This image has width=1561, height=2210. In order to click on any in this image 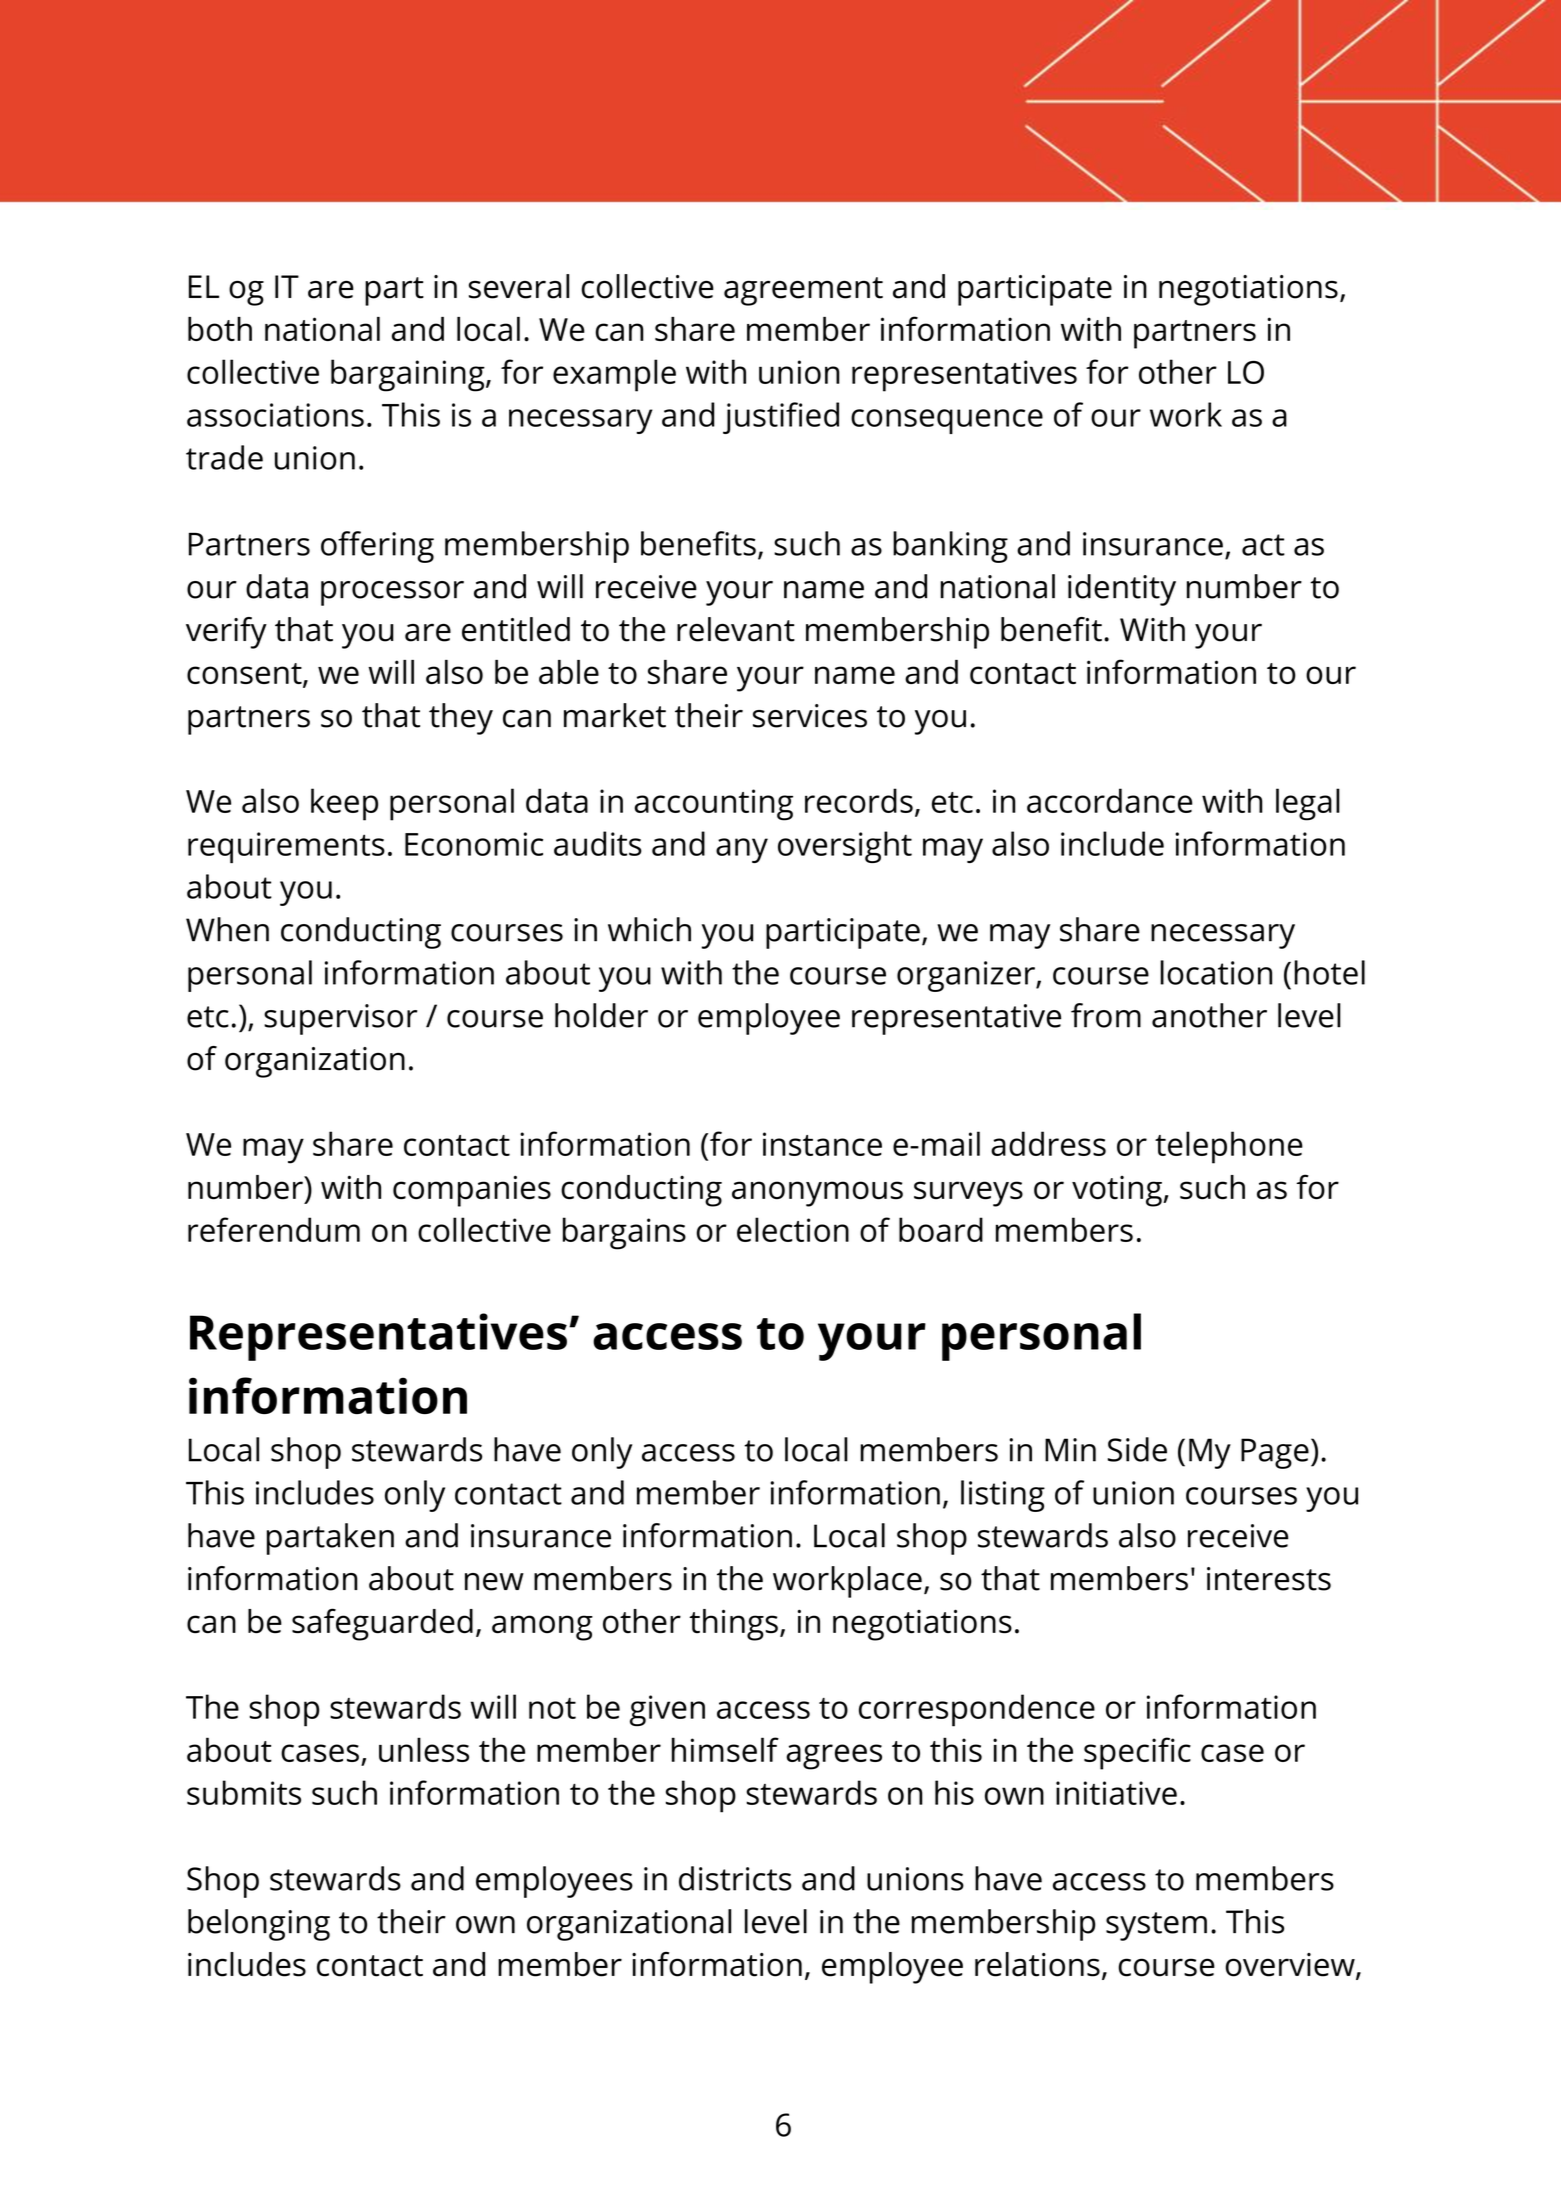, I will do `click(742, 850)`.
